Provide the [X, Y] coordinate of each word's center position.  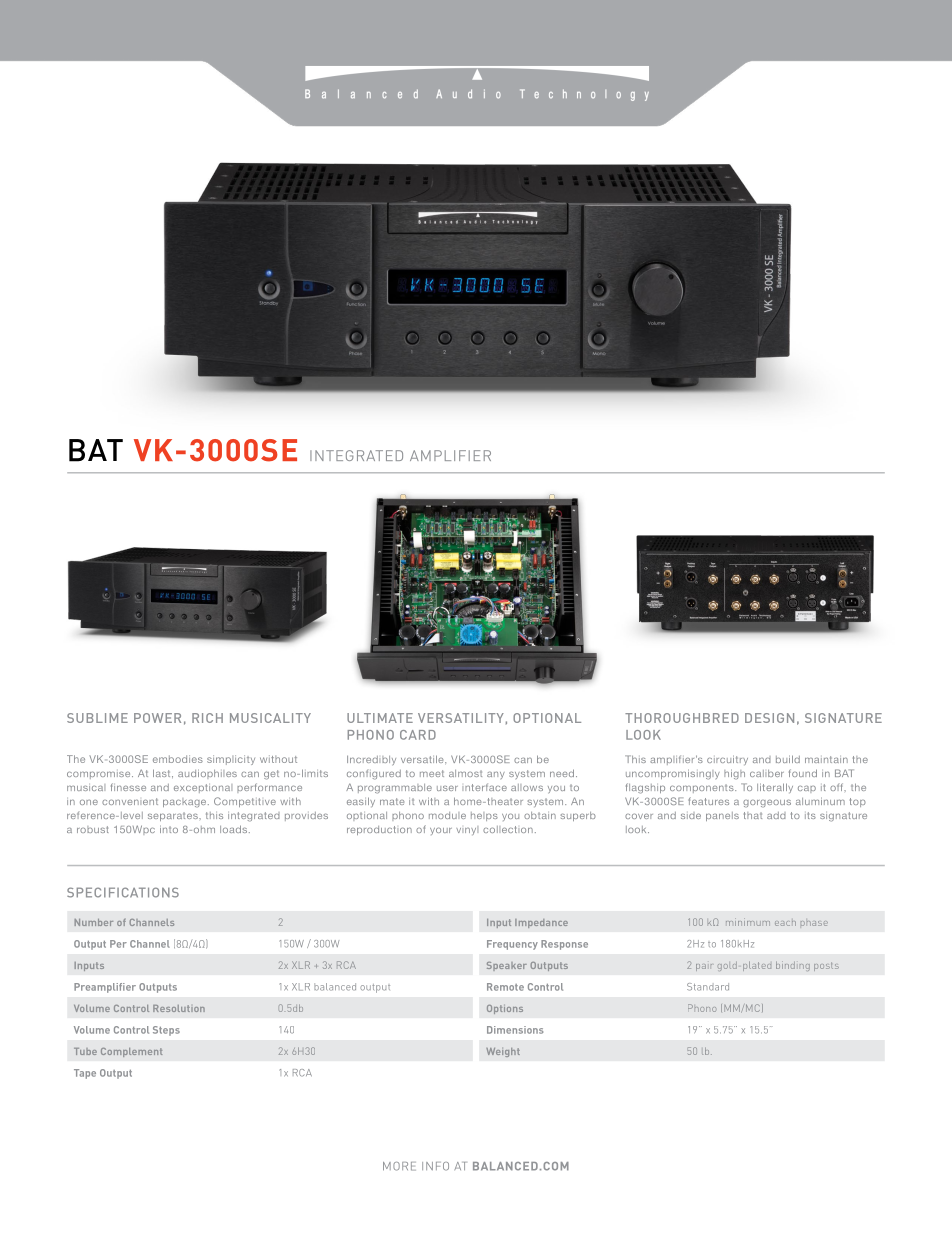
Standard [708, 987]
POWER [157, 718]
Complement [131, 1052]
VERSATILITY [461, 718]
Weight [503, 1052]
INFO [435, 1166]
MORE [399, 1166]
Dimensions [515, 1030]
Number [93, 922]
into [169, 829]
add [776, 815]
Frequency [512, 945]
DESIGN [769, 718]
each [785, 923]
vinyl [467, 830]
